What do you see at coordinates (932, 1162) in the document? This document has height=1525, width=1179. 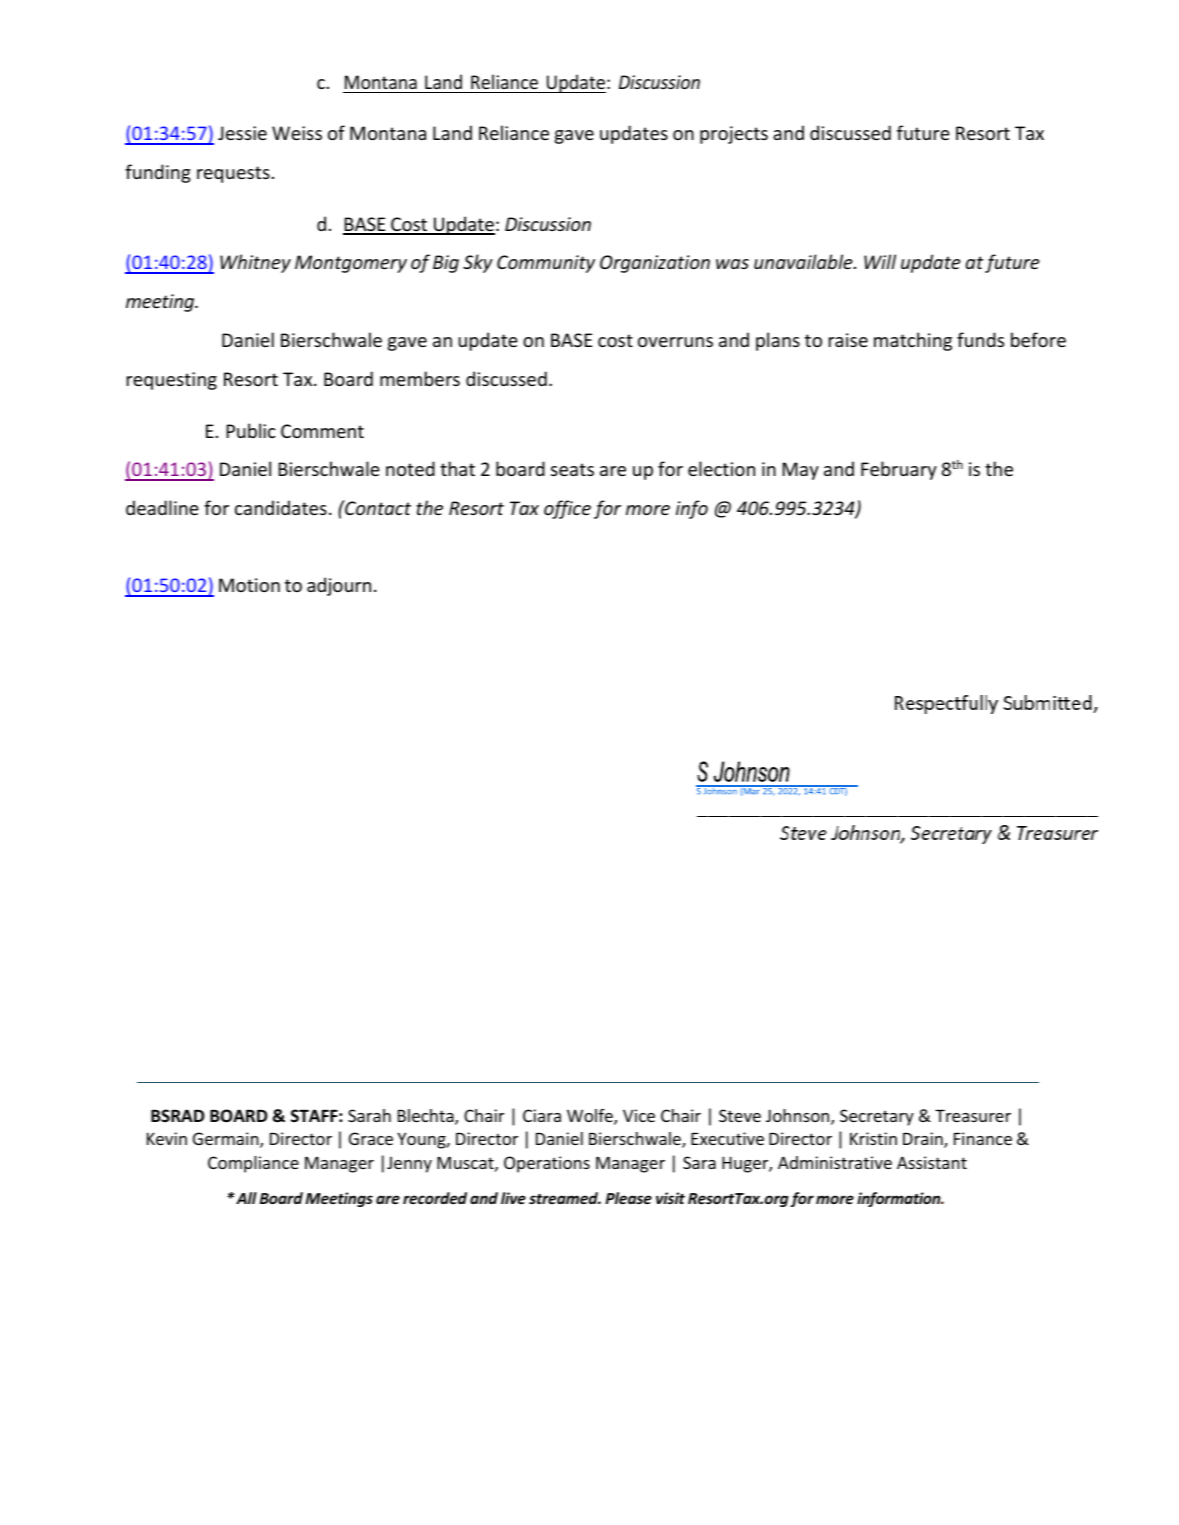 I see `Assistant` at bounding box center [932, 1162].
